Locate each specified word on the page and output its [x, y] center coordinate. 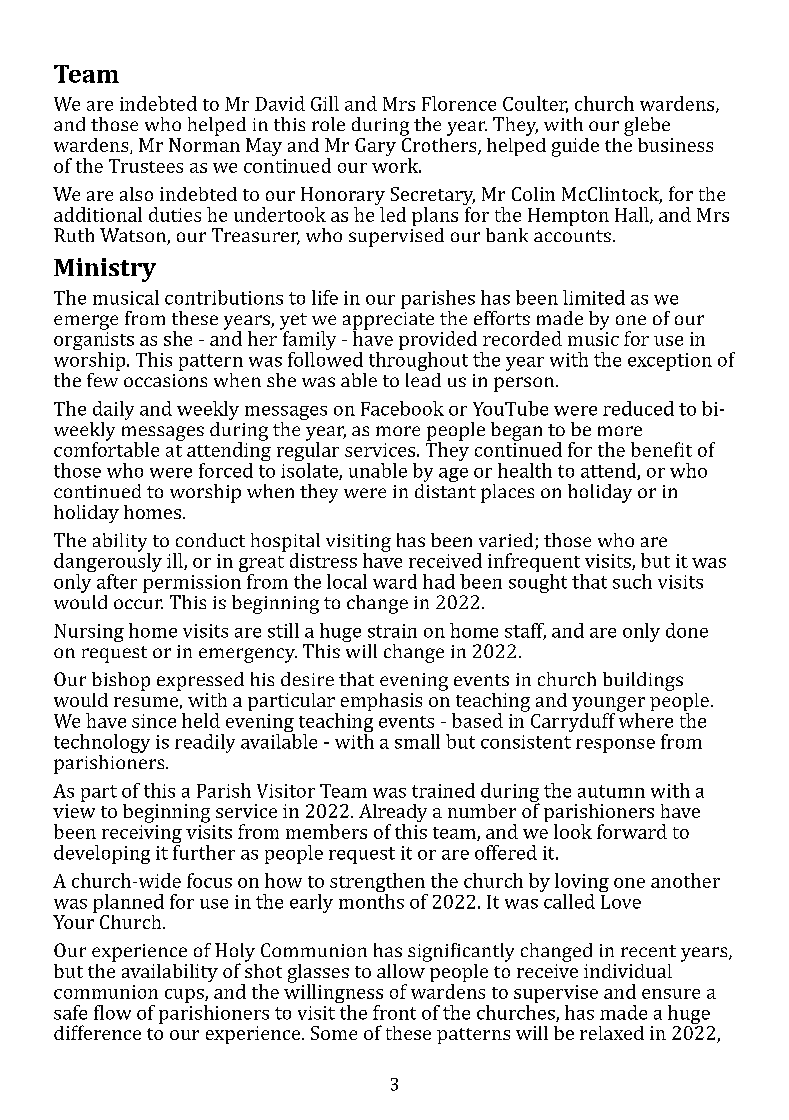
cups [185, 996]
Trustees [146, 166]
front [394, 1012]
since [154, 721]
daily [113, 410]
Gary [375, 147]
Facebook [402, 408]
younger [608, 705]
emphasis [381, 702]
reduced [638, 408]
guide [575, 147]
